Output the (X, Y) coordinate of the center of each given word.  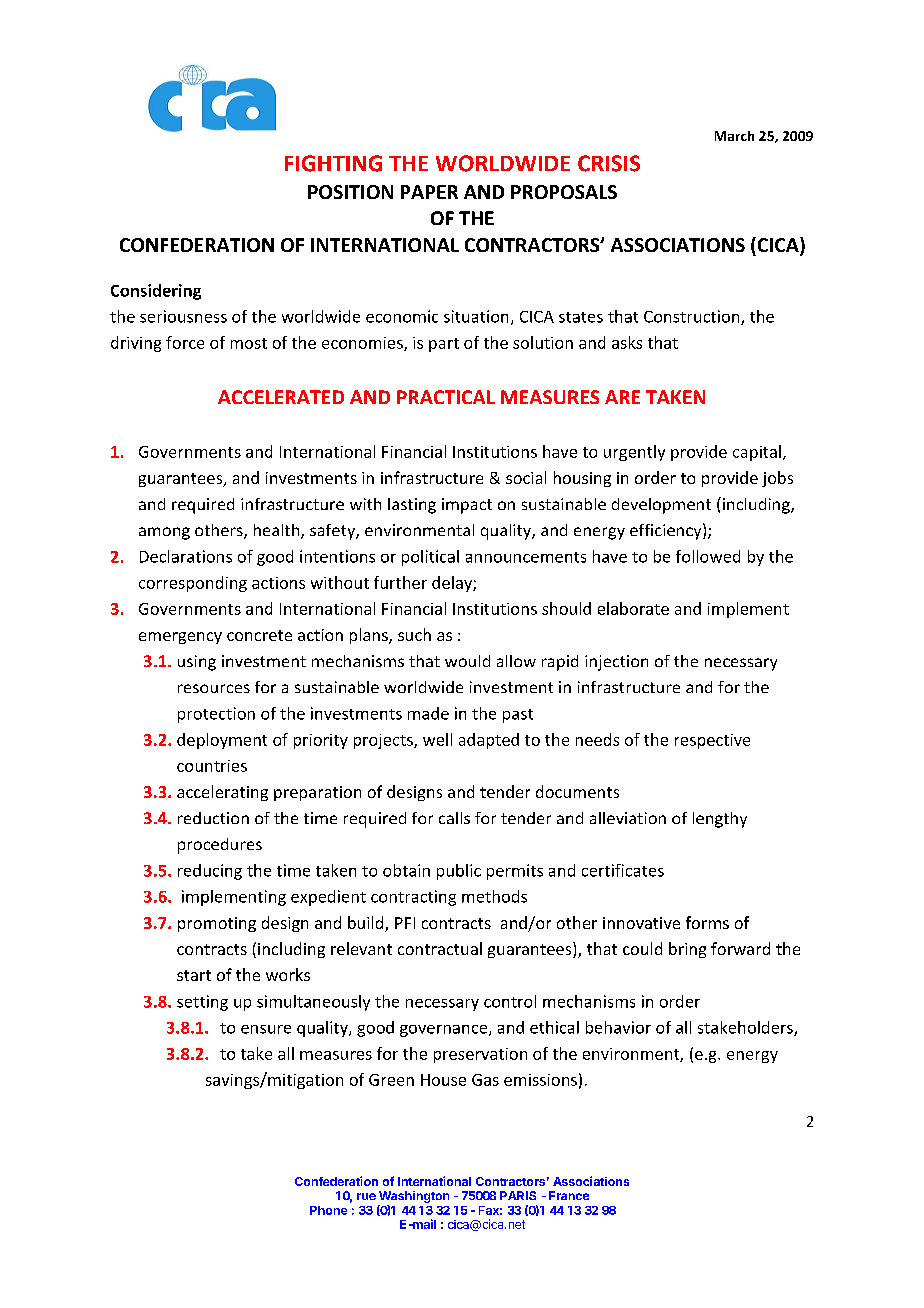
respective (712, 741)
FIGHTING (333, 163)
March (734, 136)
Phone (328, 1210)
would (467, 661)
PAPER (429, 192)
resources (214, 688)
